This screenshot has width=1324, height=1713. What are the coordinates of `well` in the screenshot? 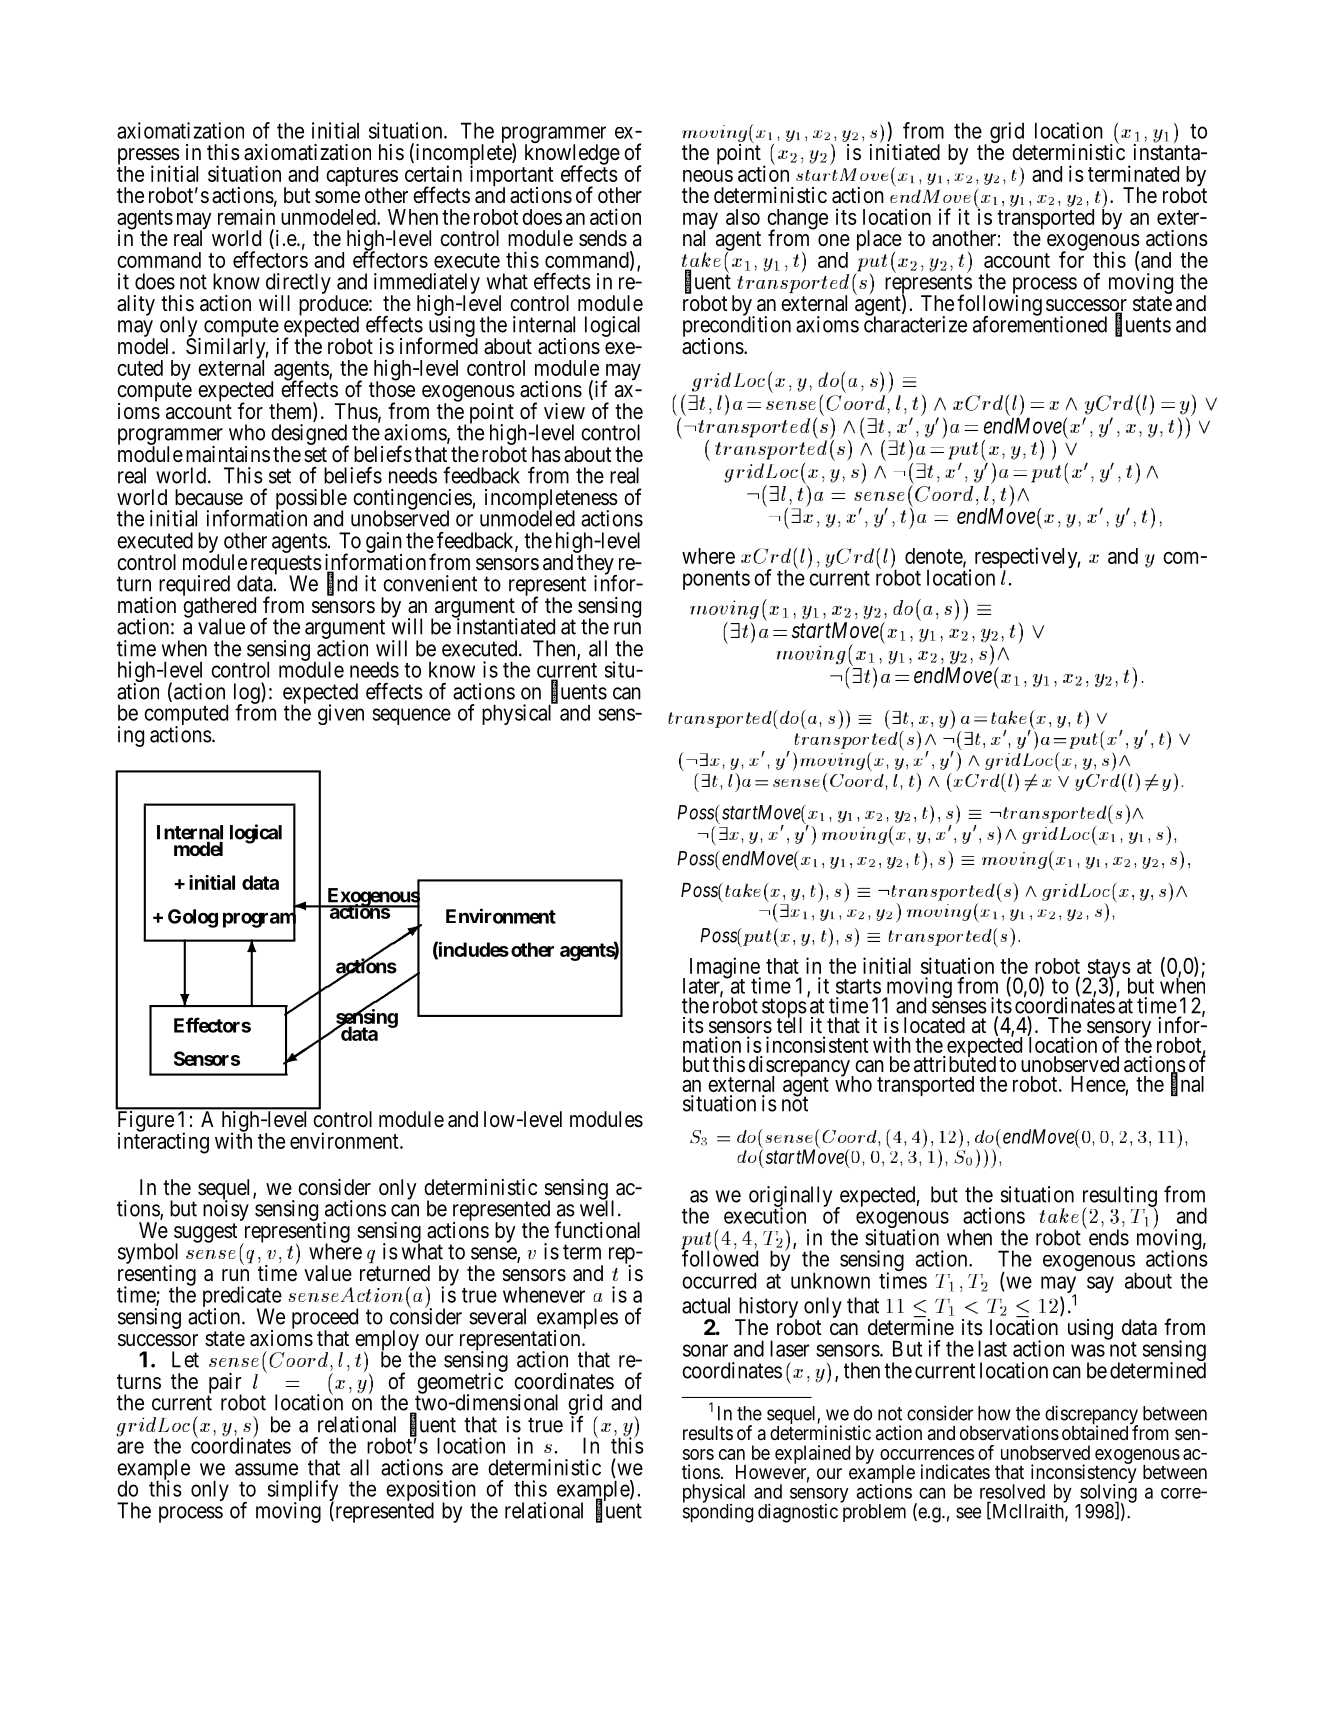 It's located at (597, 1208).
